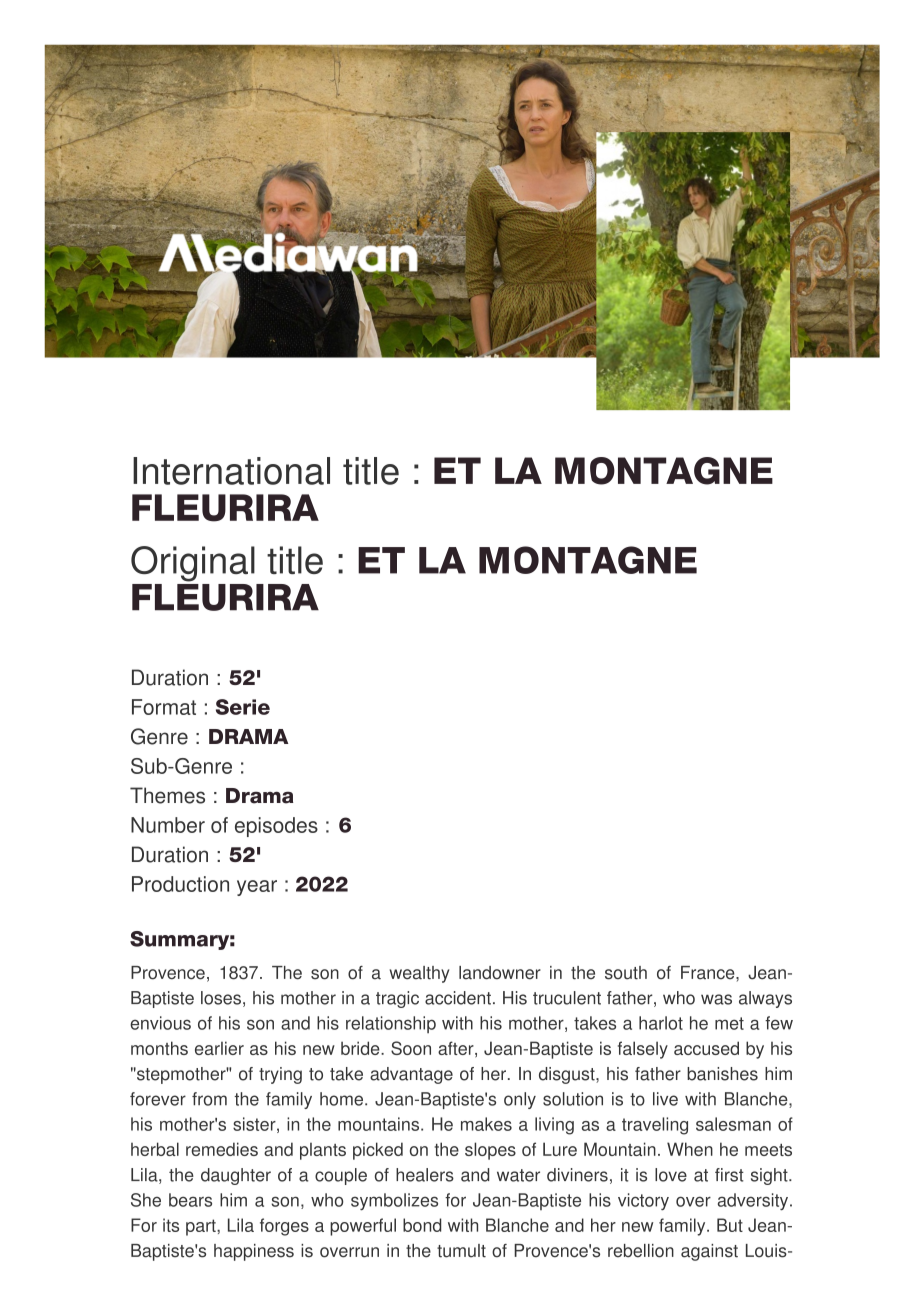 This screenshot has height=1308, width=924. Describe the element at coordinates (202, 1227) in the screenshot. I see `part` at that location.
